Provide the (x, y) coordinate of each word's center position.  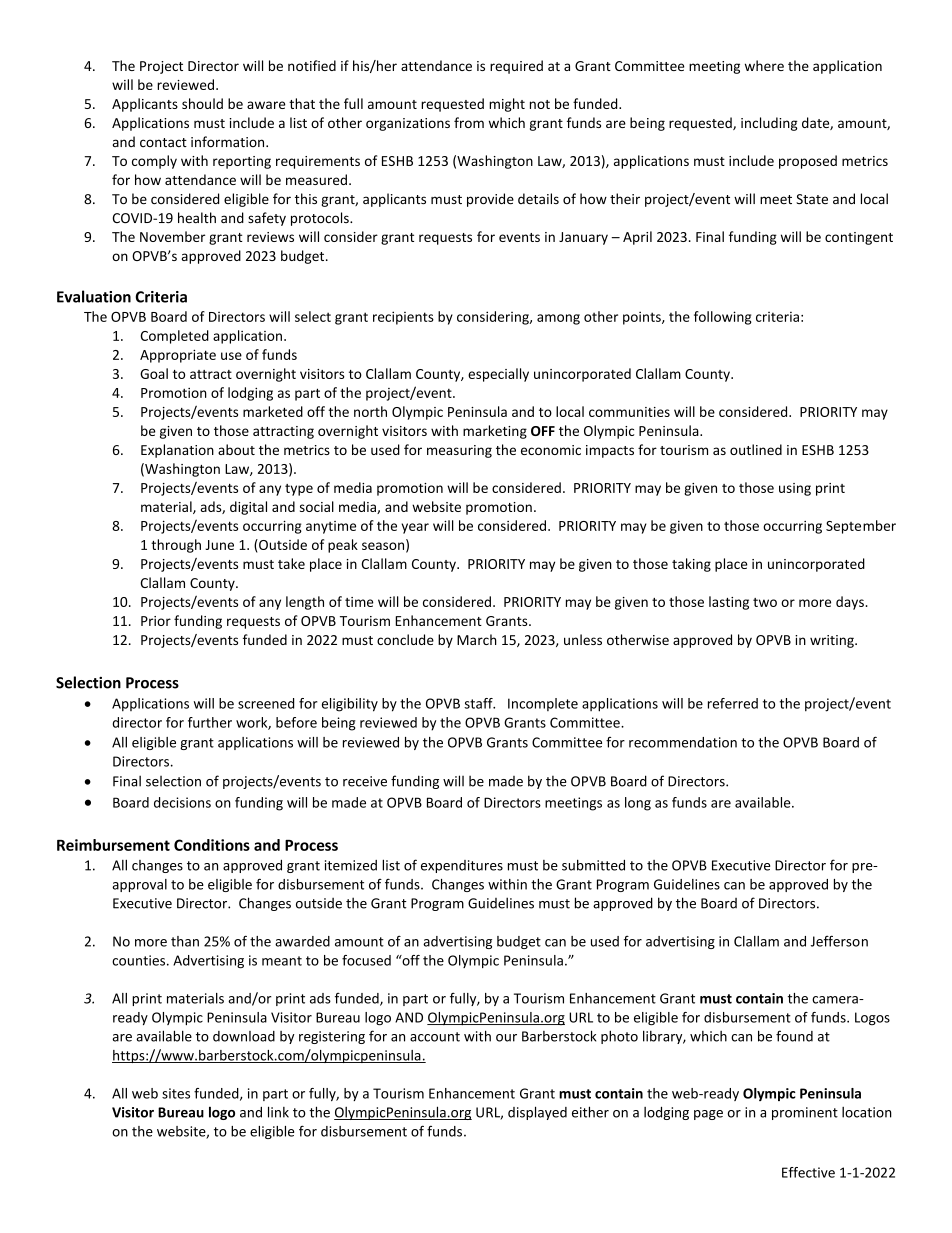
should (202, 103)
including (769, 124)
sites (176, 1093)
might (507, 105)
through (176, 546)
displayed (537, 1113)
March (477, 639)
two (765, 602)
